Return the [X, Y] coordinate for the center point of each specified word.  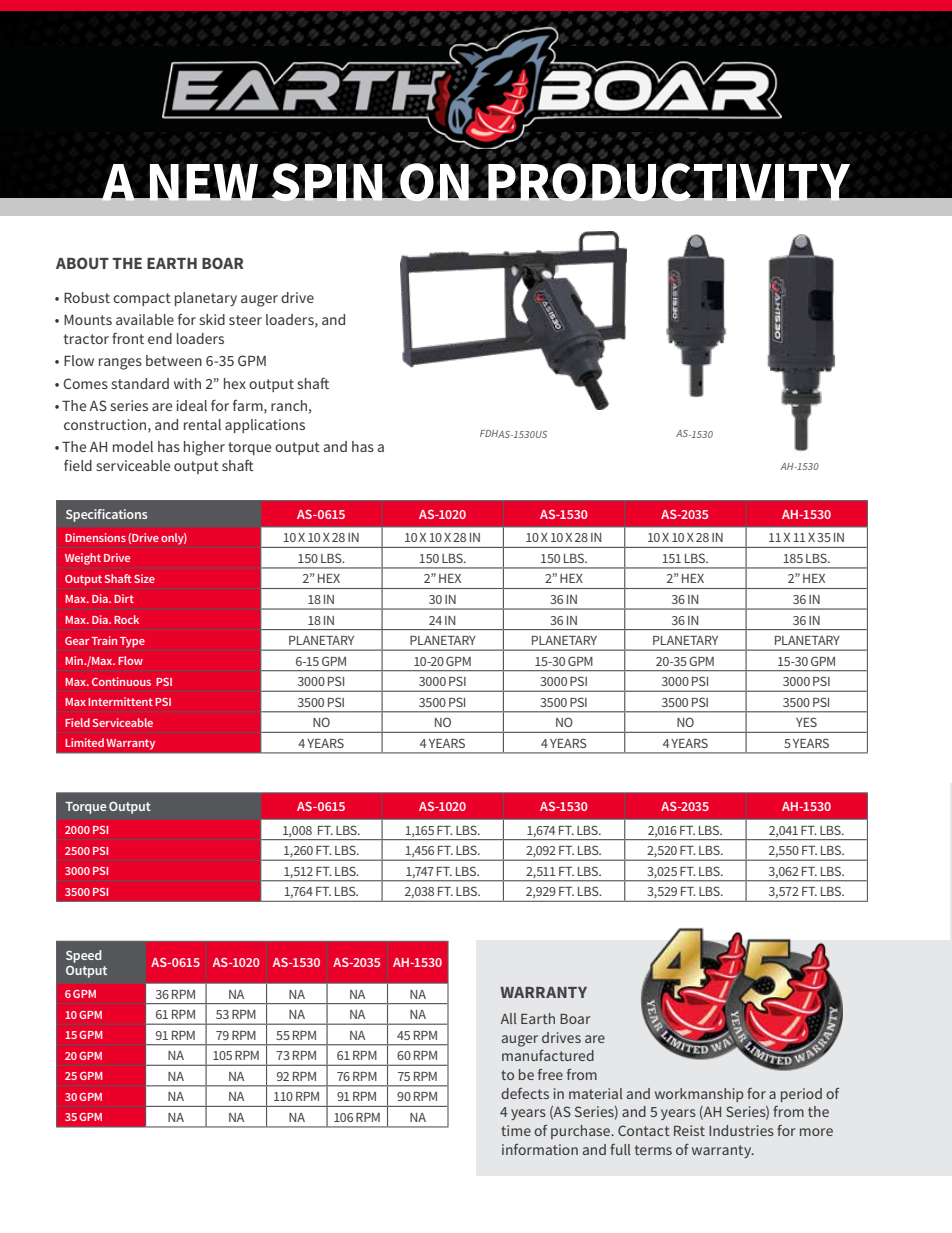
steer [245, 320]
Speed [84, 956]
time [516, 1130]
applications [265, 426]
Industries [741, 1130]
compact [142, 299]
